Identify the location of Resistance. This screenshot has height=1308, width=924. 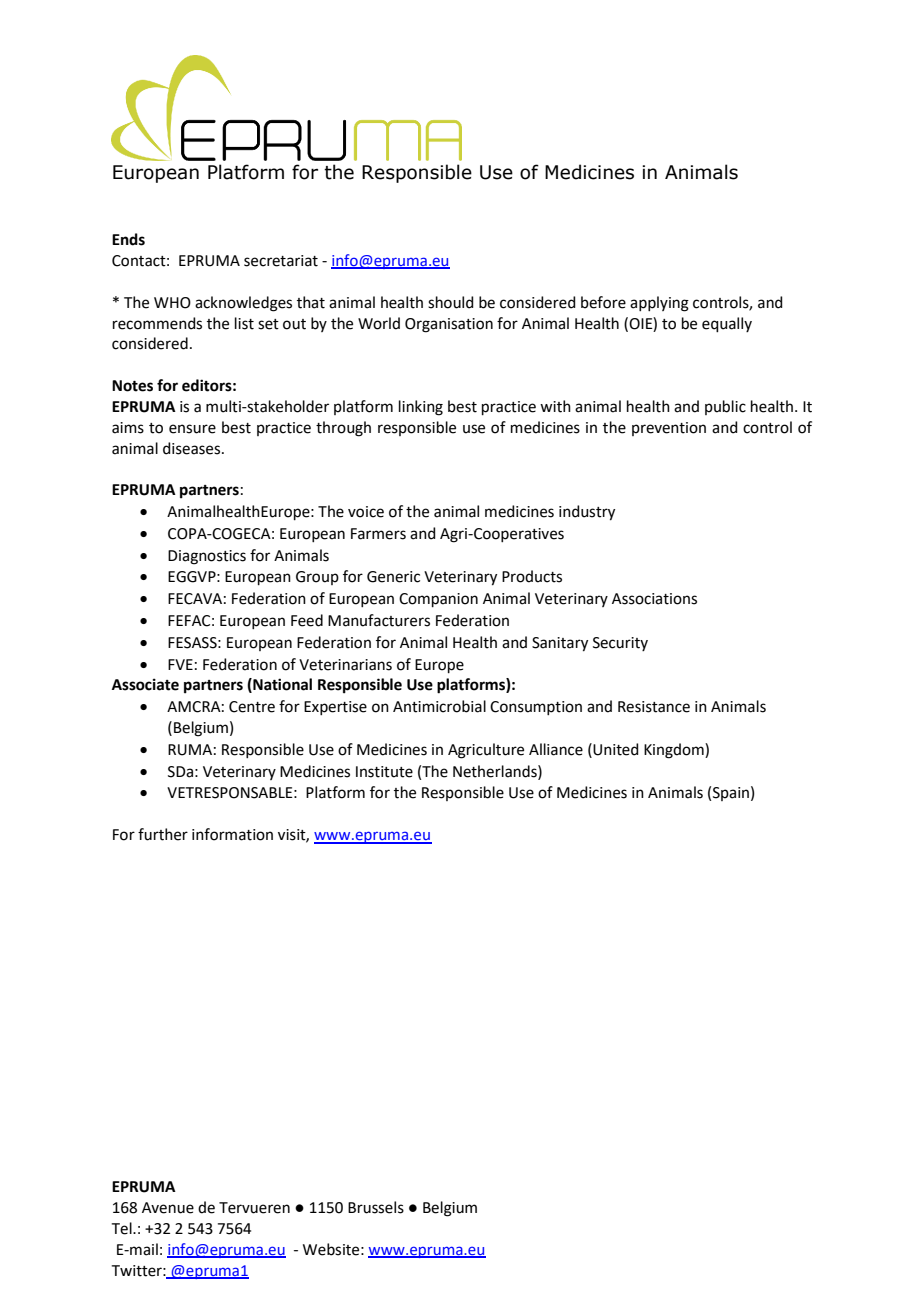
(654, 707).
